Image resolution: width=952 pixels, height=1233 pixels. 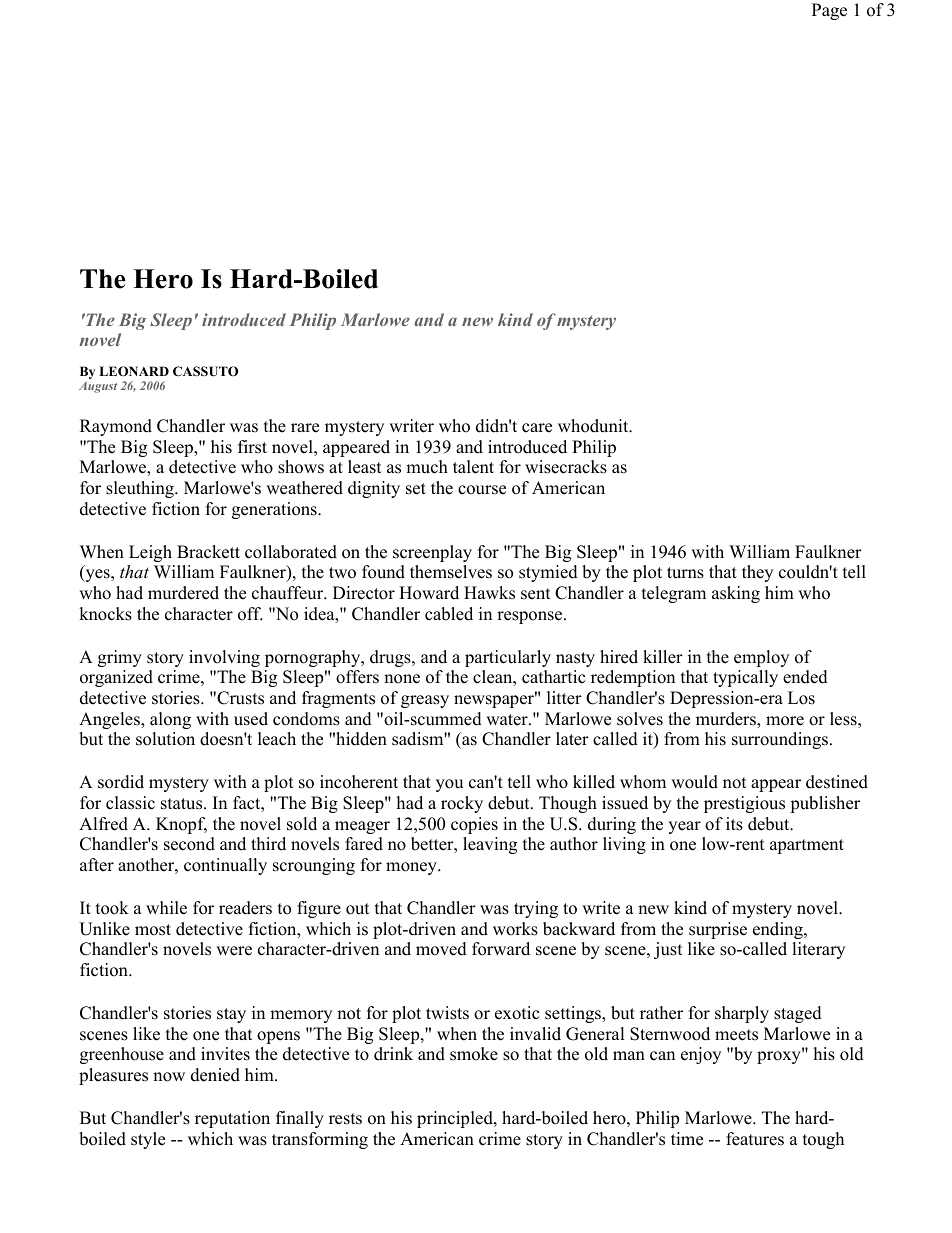 I want to click on now, so click(x=169, y=1077).
